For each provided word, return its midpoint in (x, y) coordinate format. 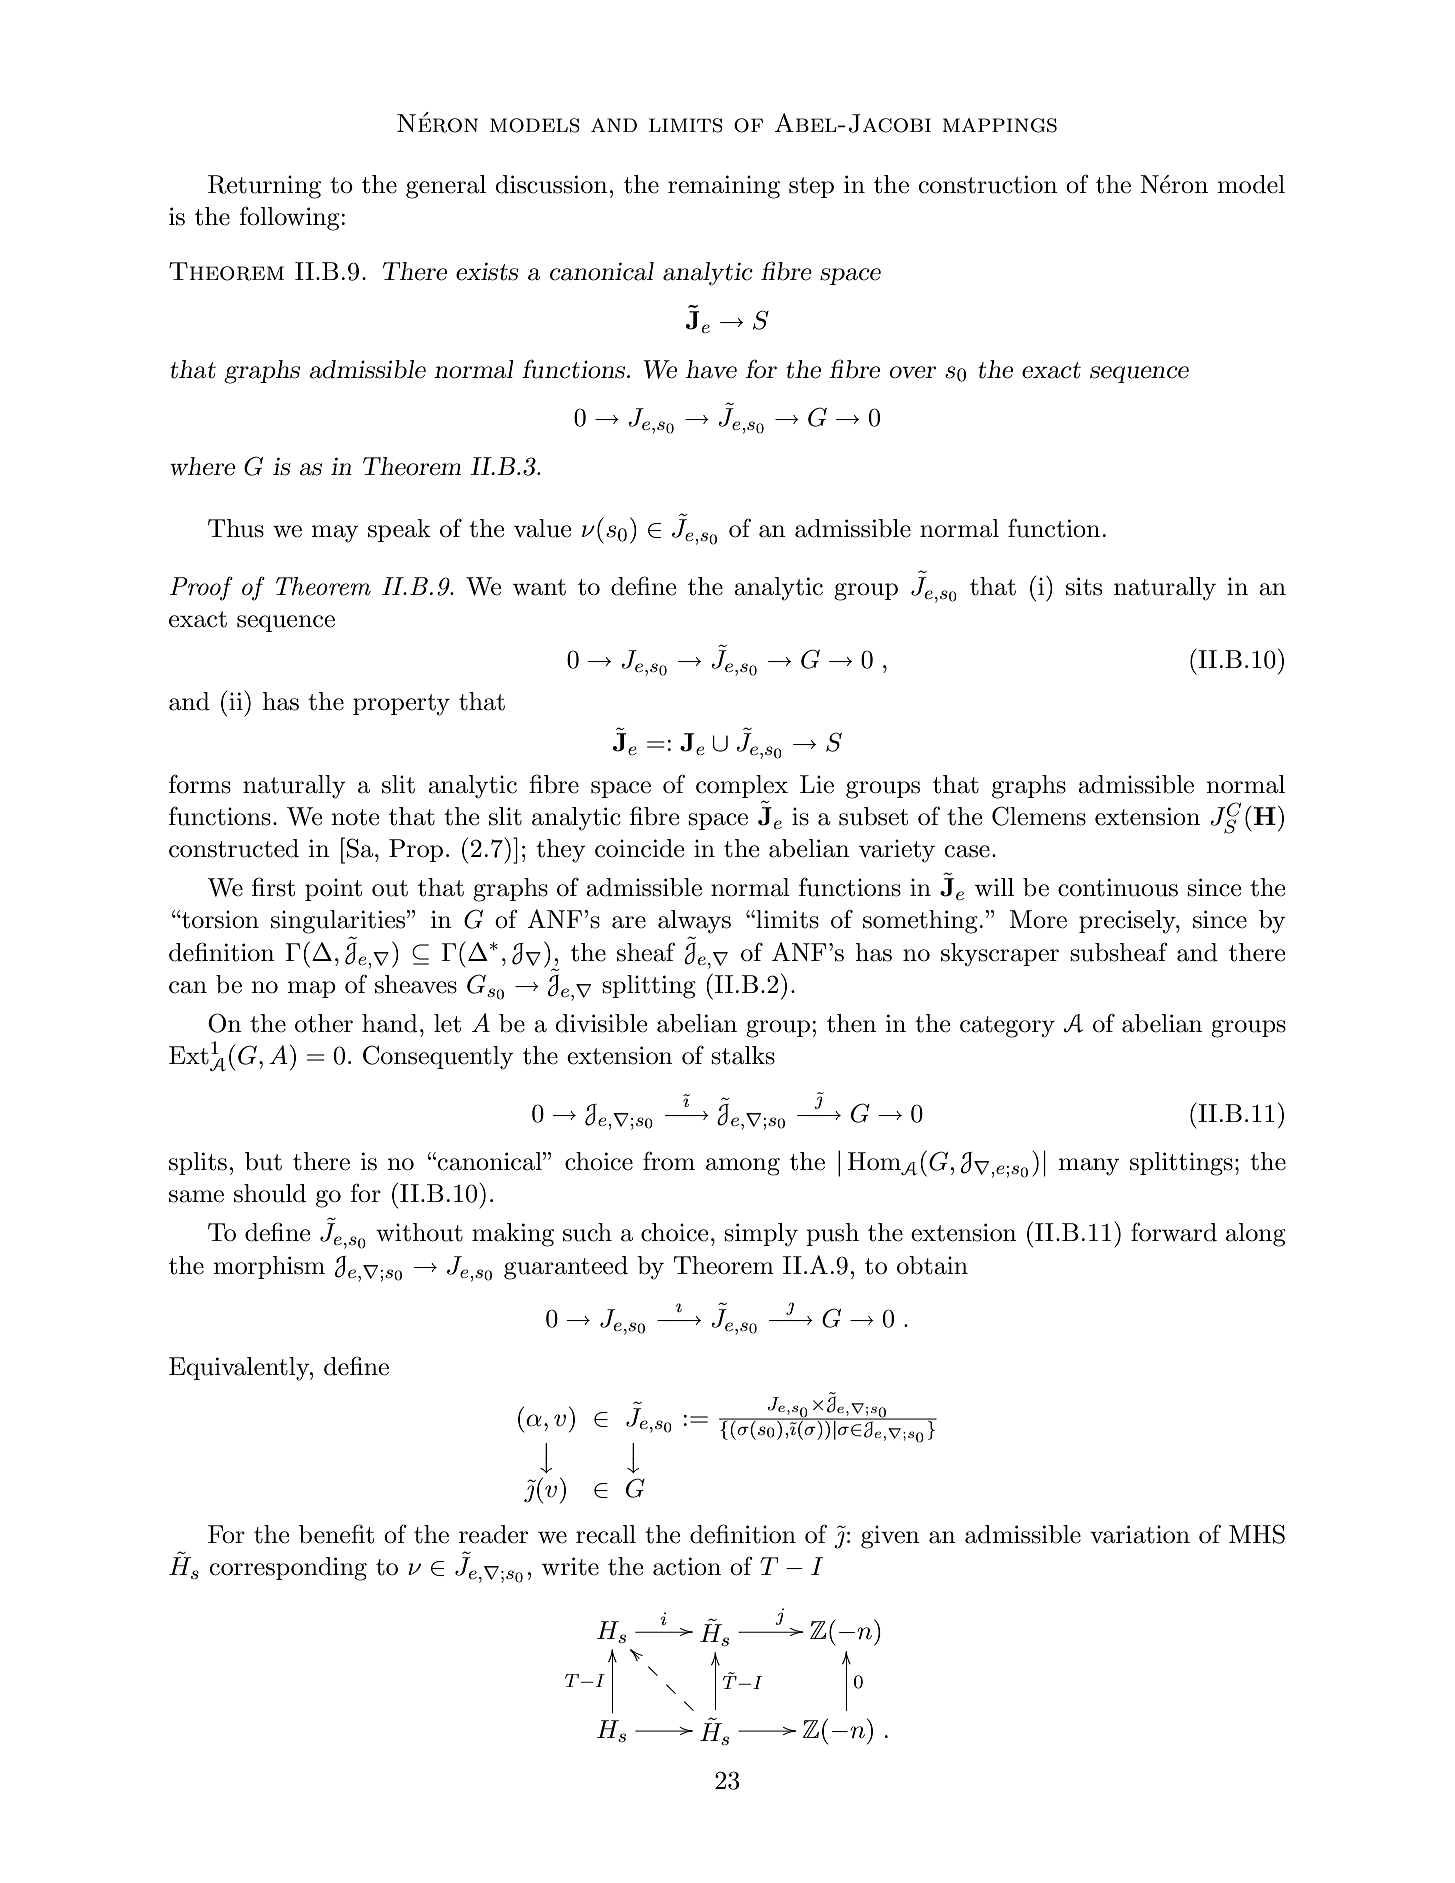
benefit (336, 1534)
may (334, 534)
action (687, 1566)
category (1007, 1027)
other (324, 1023)
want (539, 587)
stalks (743, 1055)
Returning (264, 187)
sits (1084, 586)
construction (988, 184)
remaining (724, 187)
